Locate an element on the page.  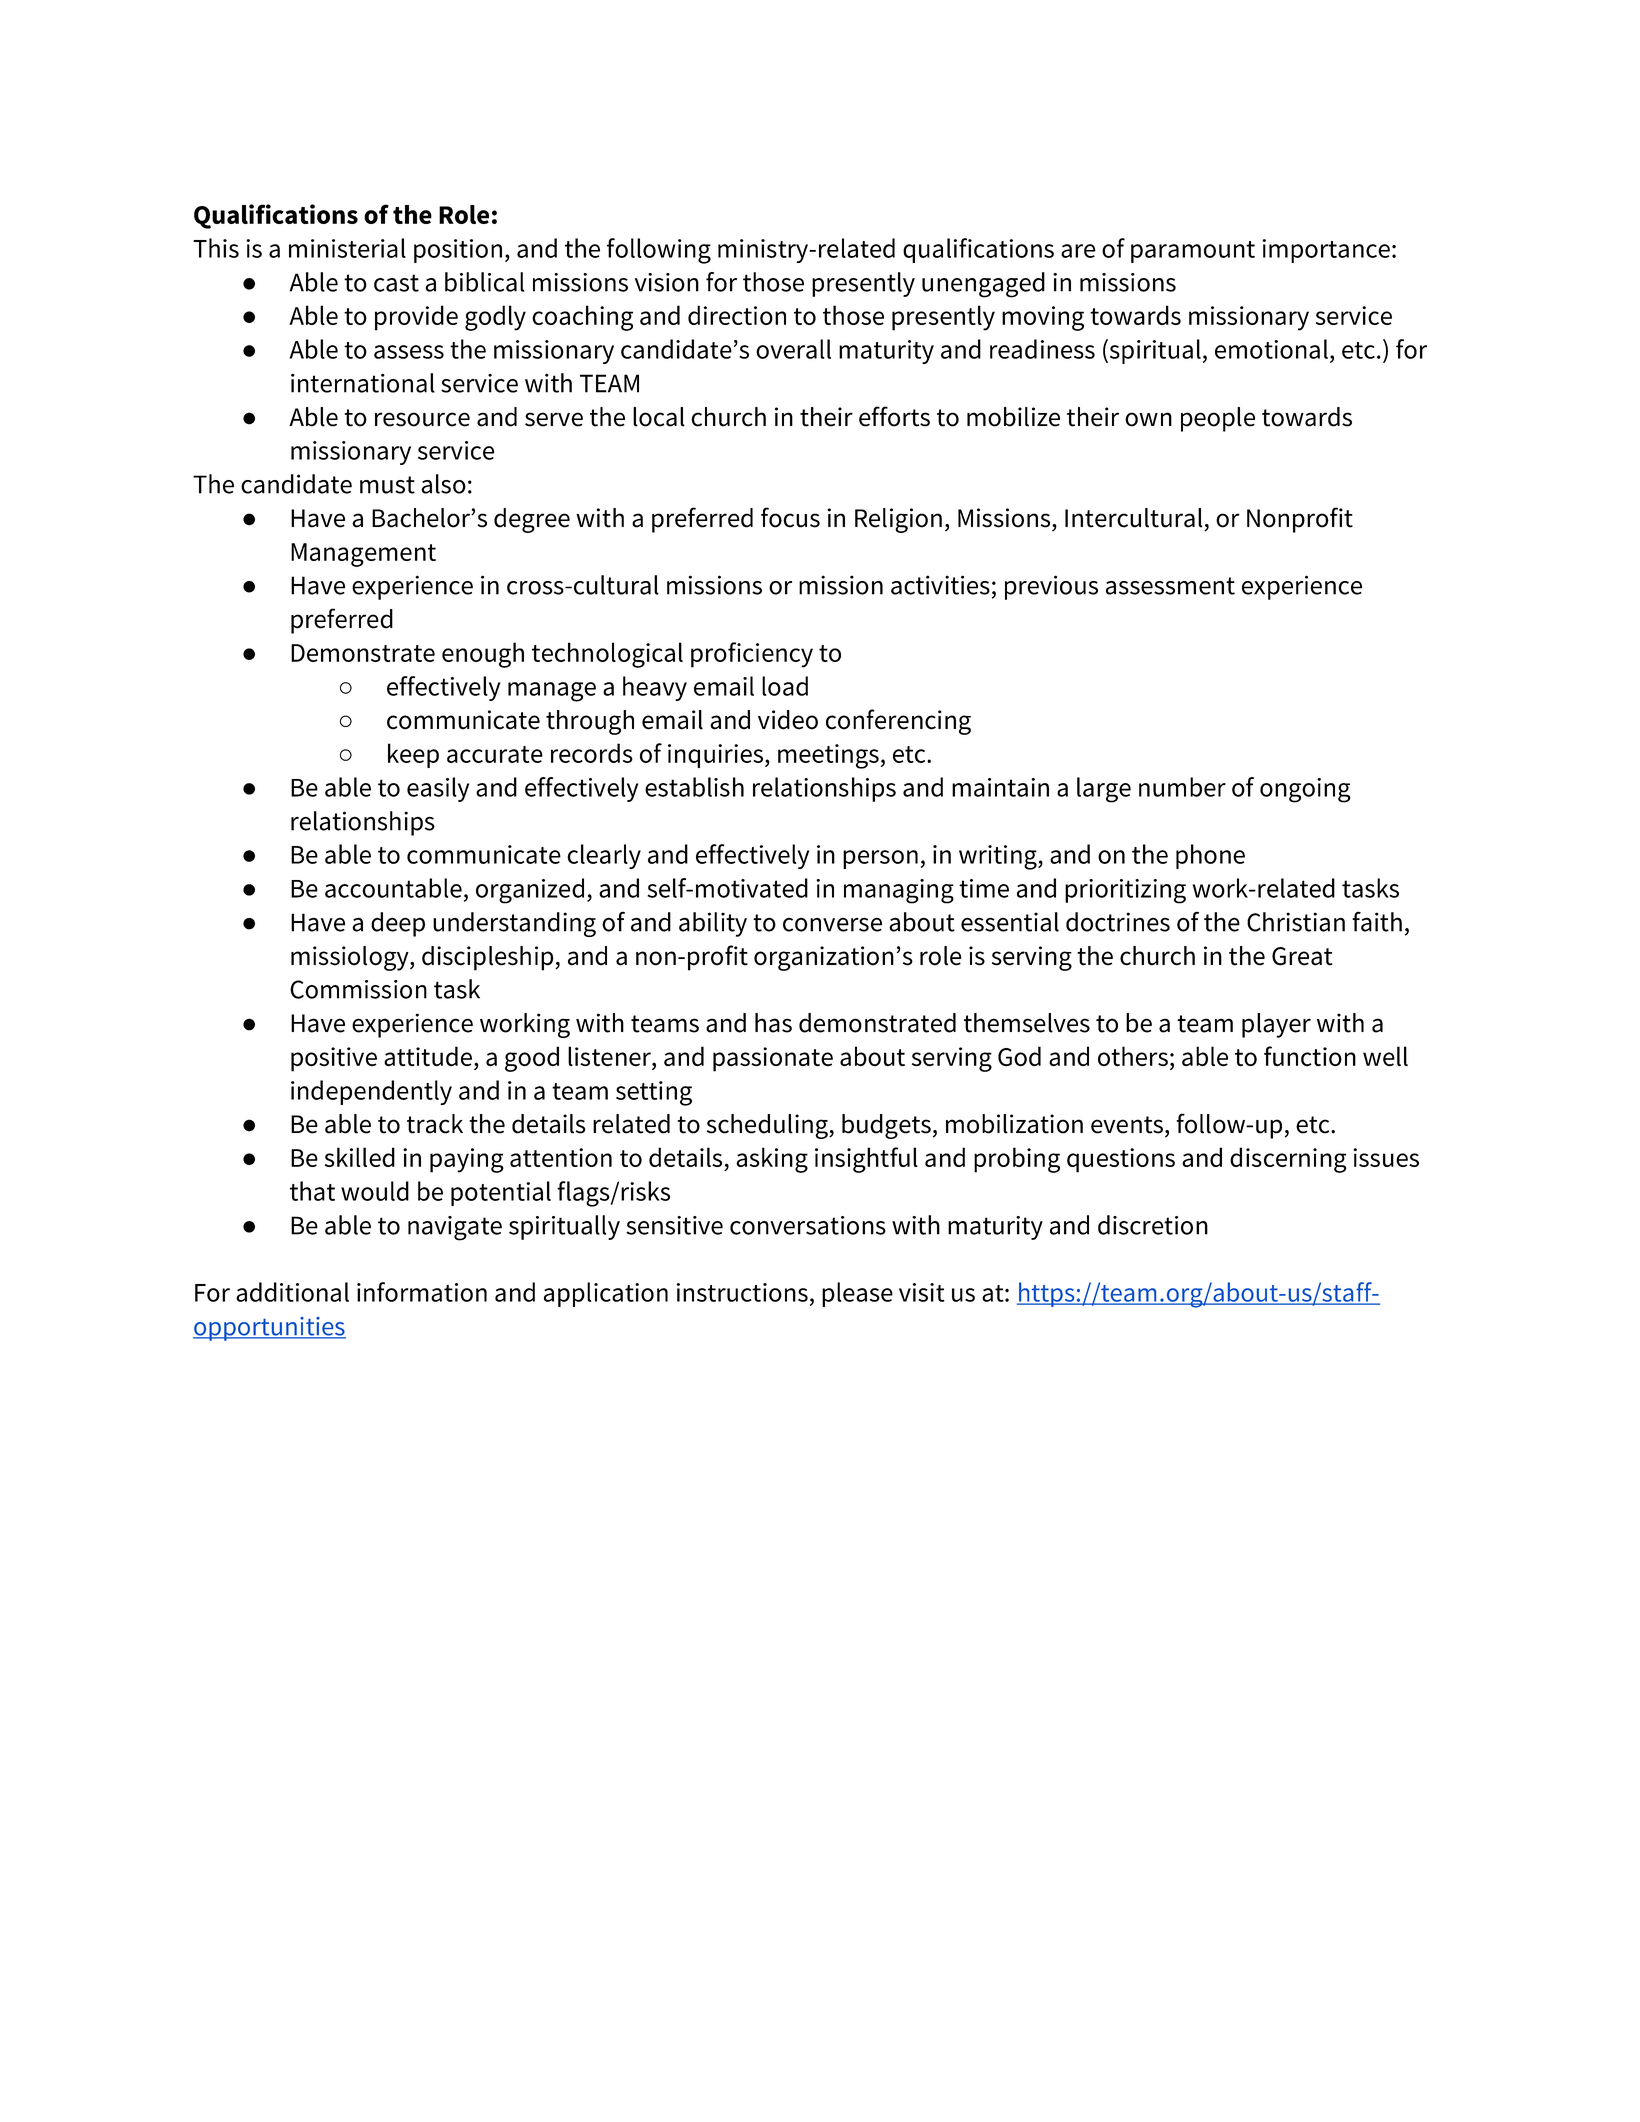
conversations is located at coordinates (808, 1225).
